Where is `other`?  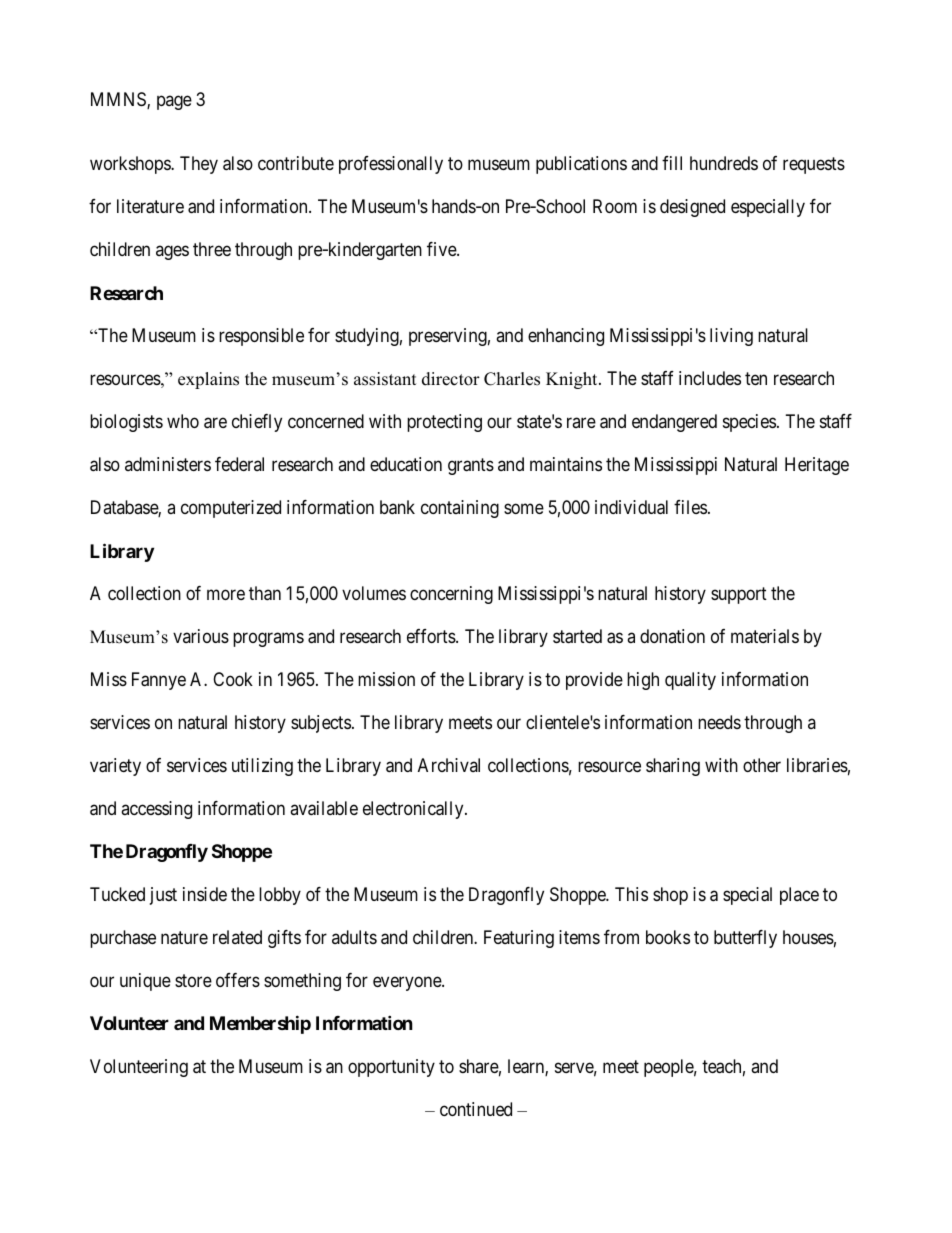 other is located at coordinates (762, 765).
